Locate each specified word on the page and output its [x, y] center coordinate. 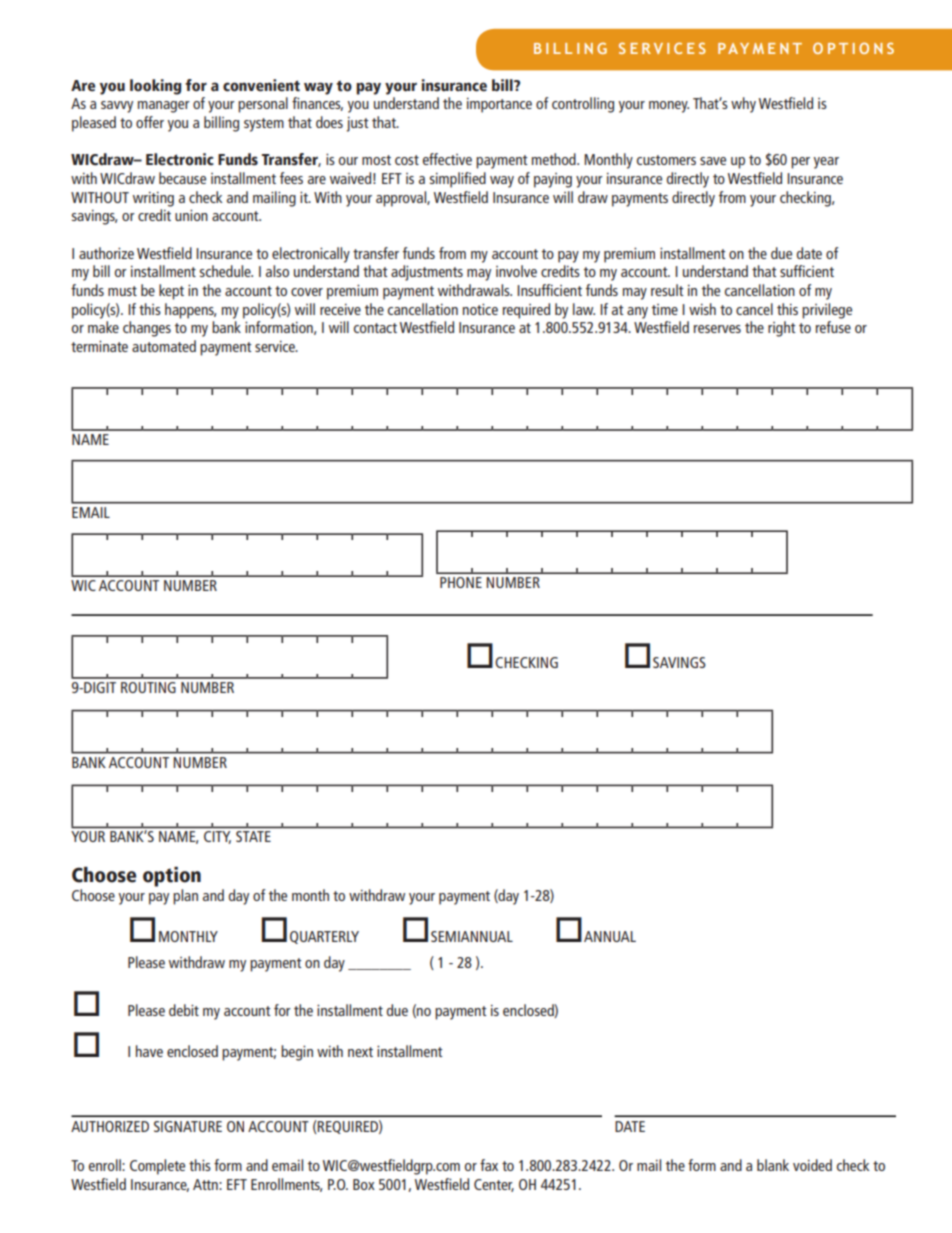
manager [164, 107]
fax [489, 1165]
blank [773, 1165]
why [743, 105]
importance [499, 105]
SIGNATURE [188, 1126]
